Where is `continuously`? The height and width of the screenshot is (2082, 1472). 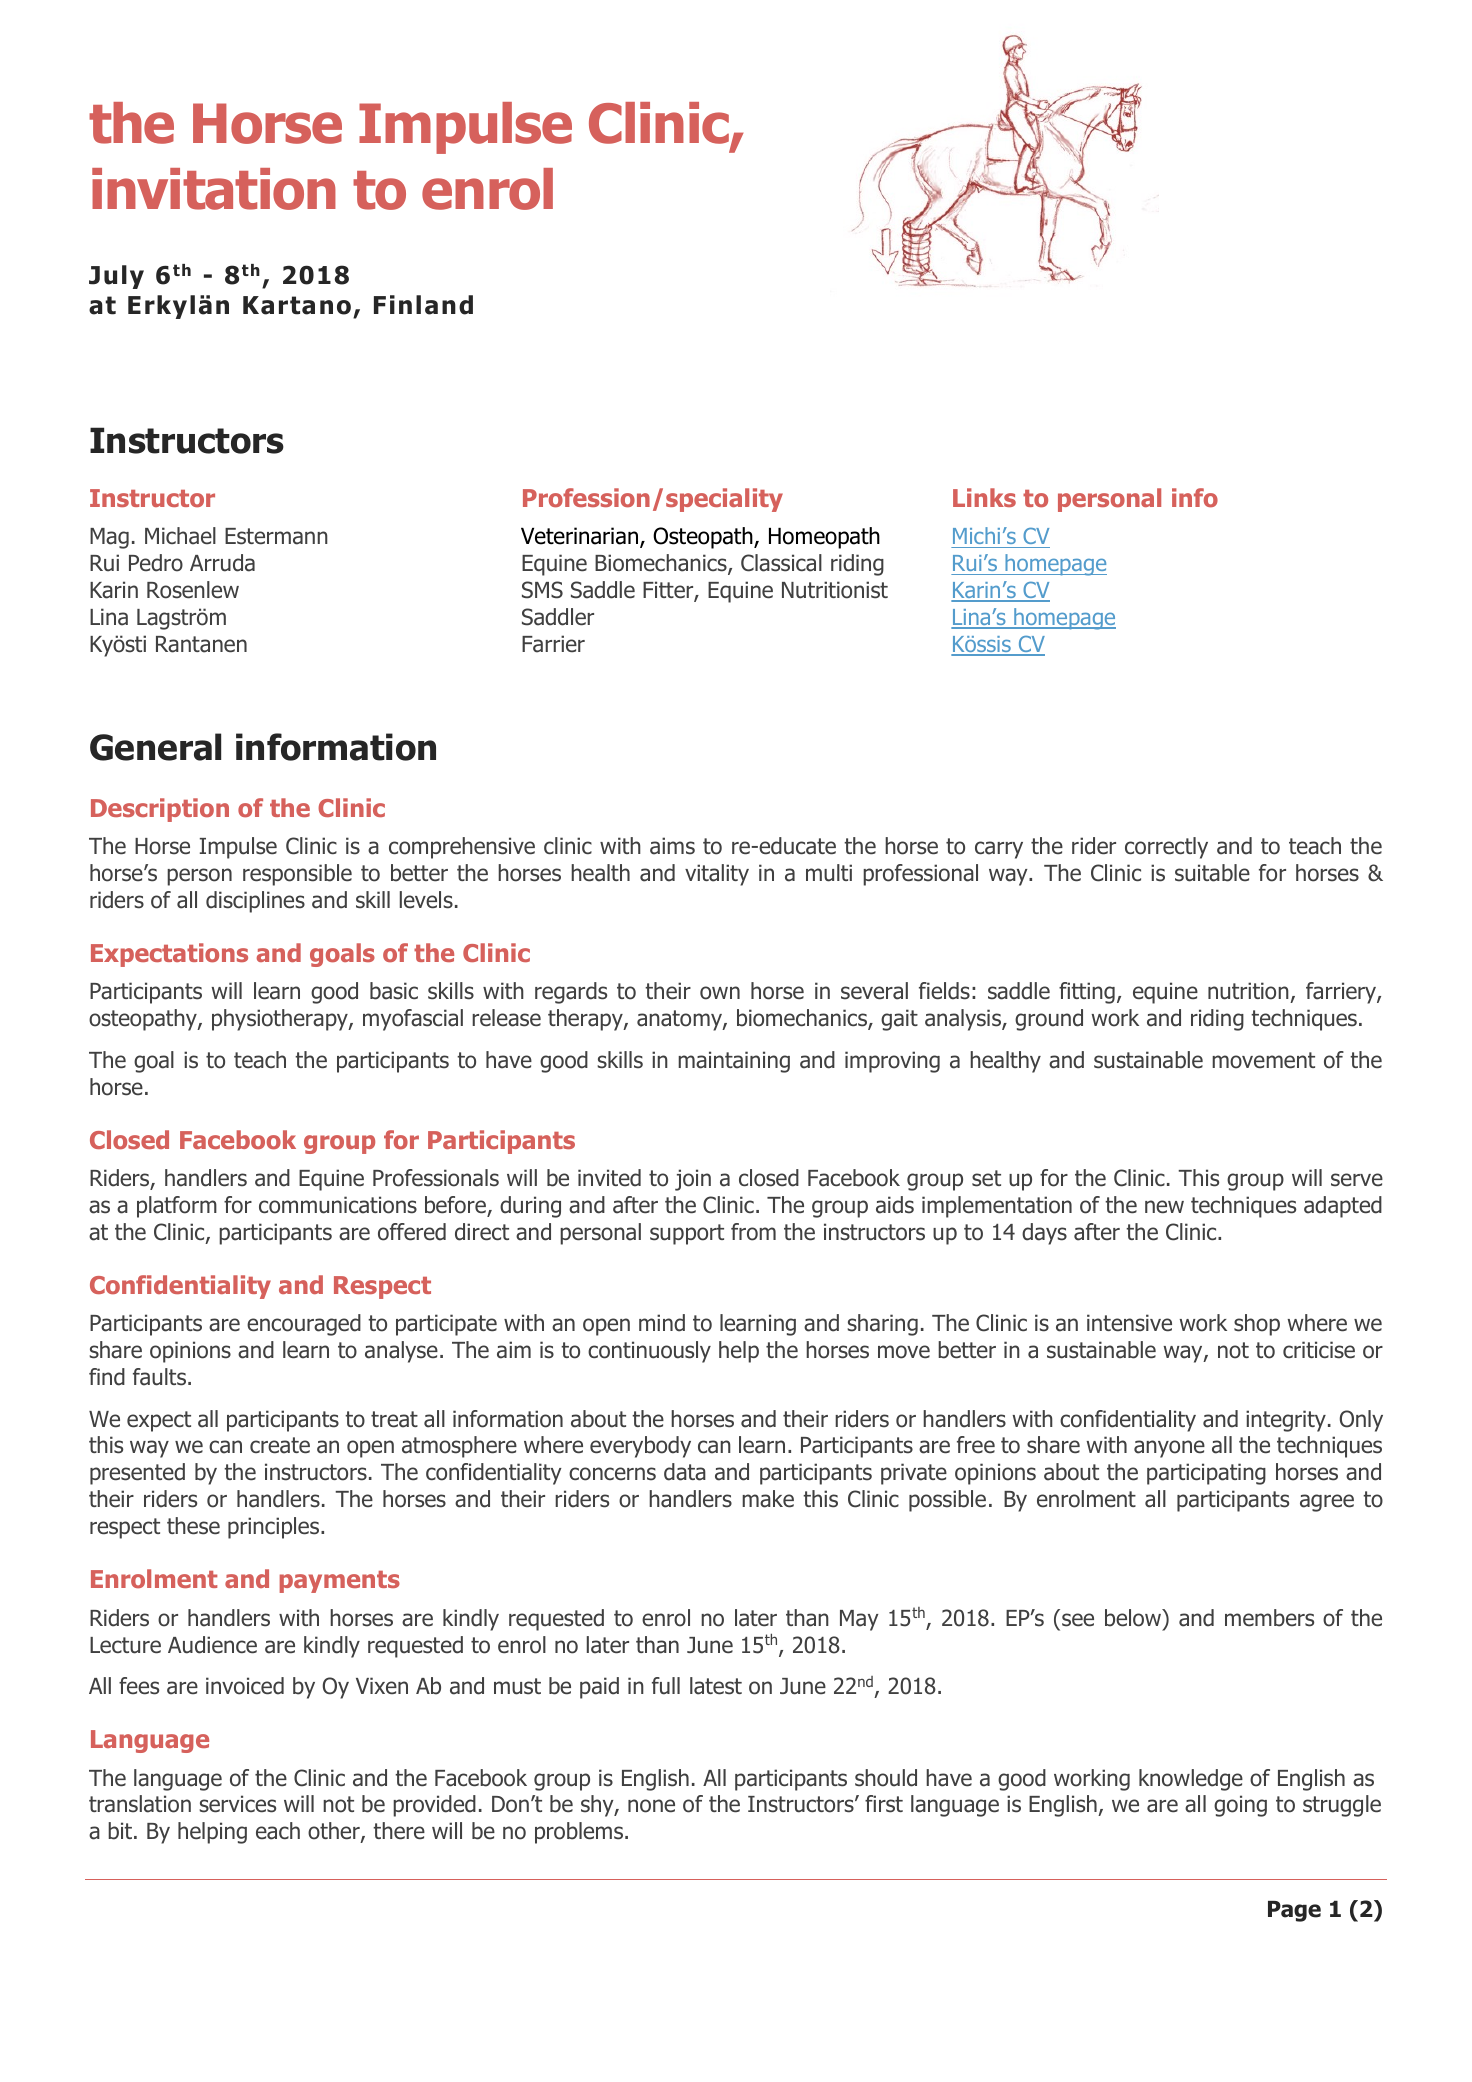 continuously is located at coordinates (649, 1352).
